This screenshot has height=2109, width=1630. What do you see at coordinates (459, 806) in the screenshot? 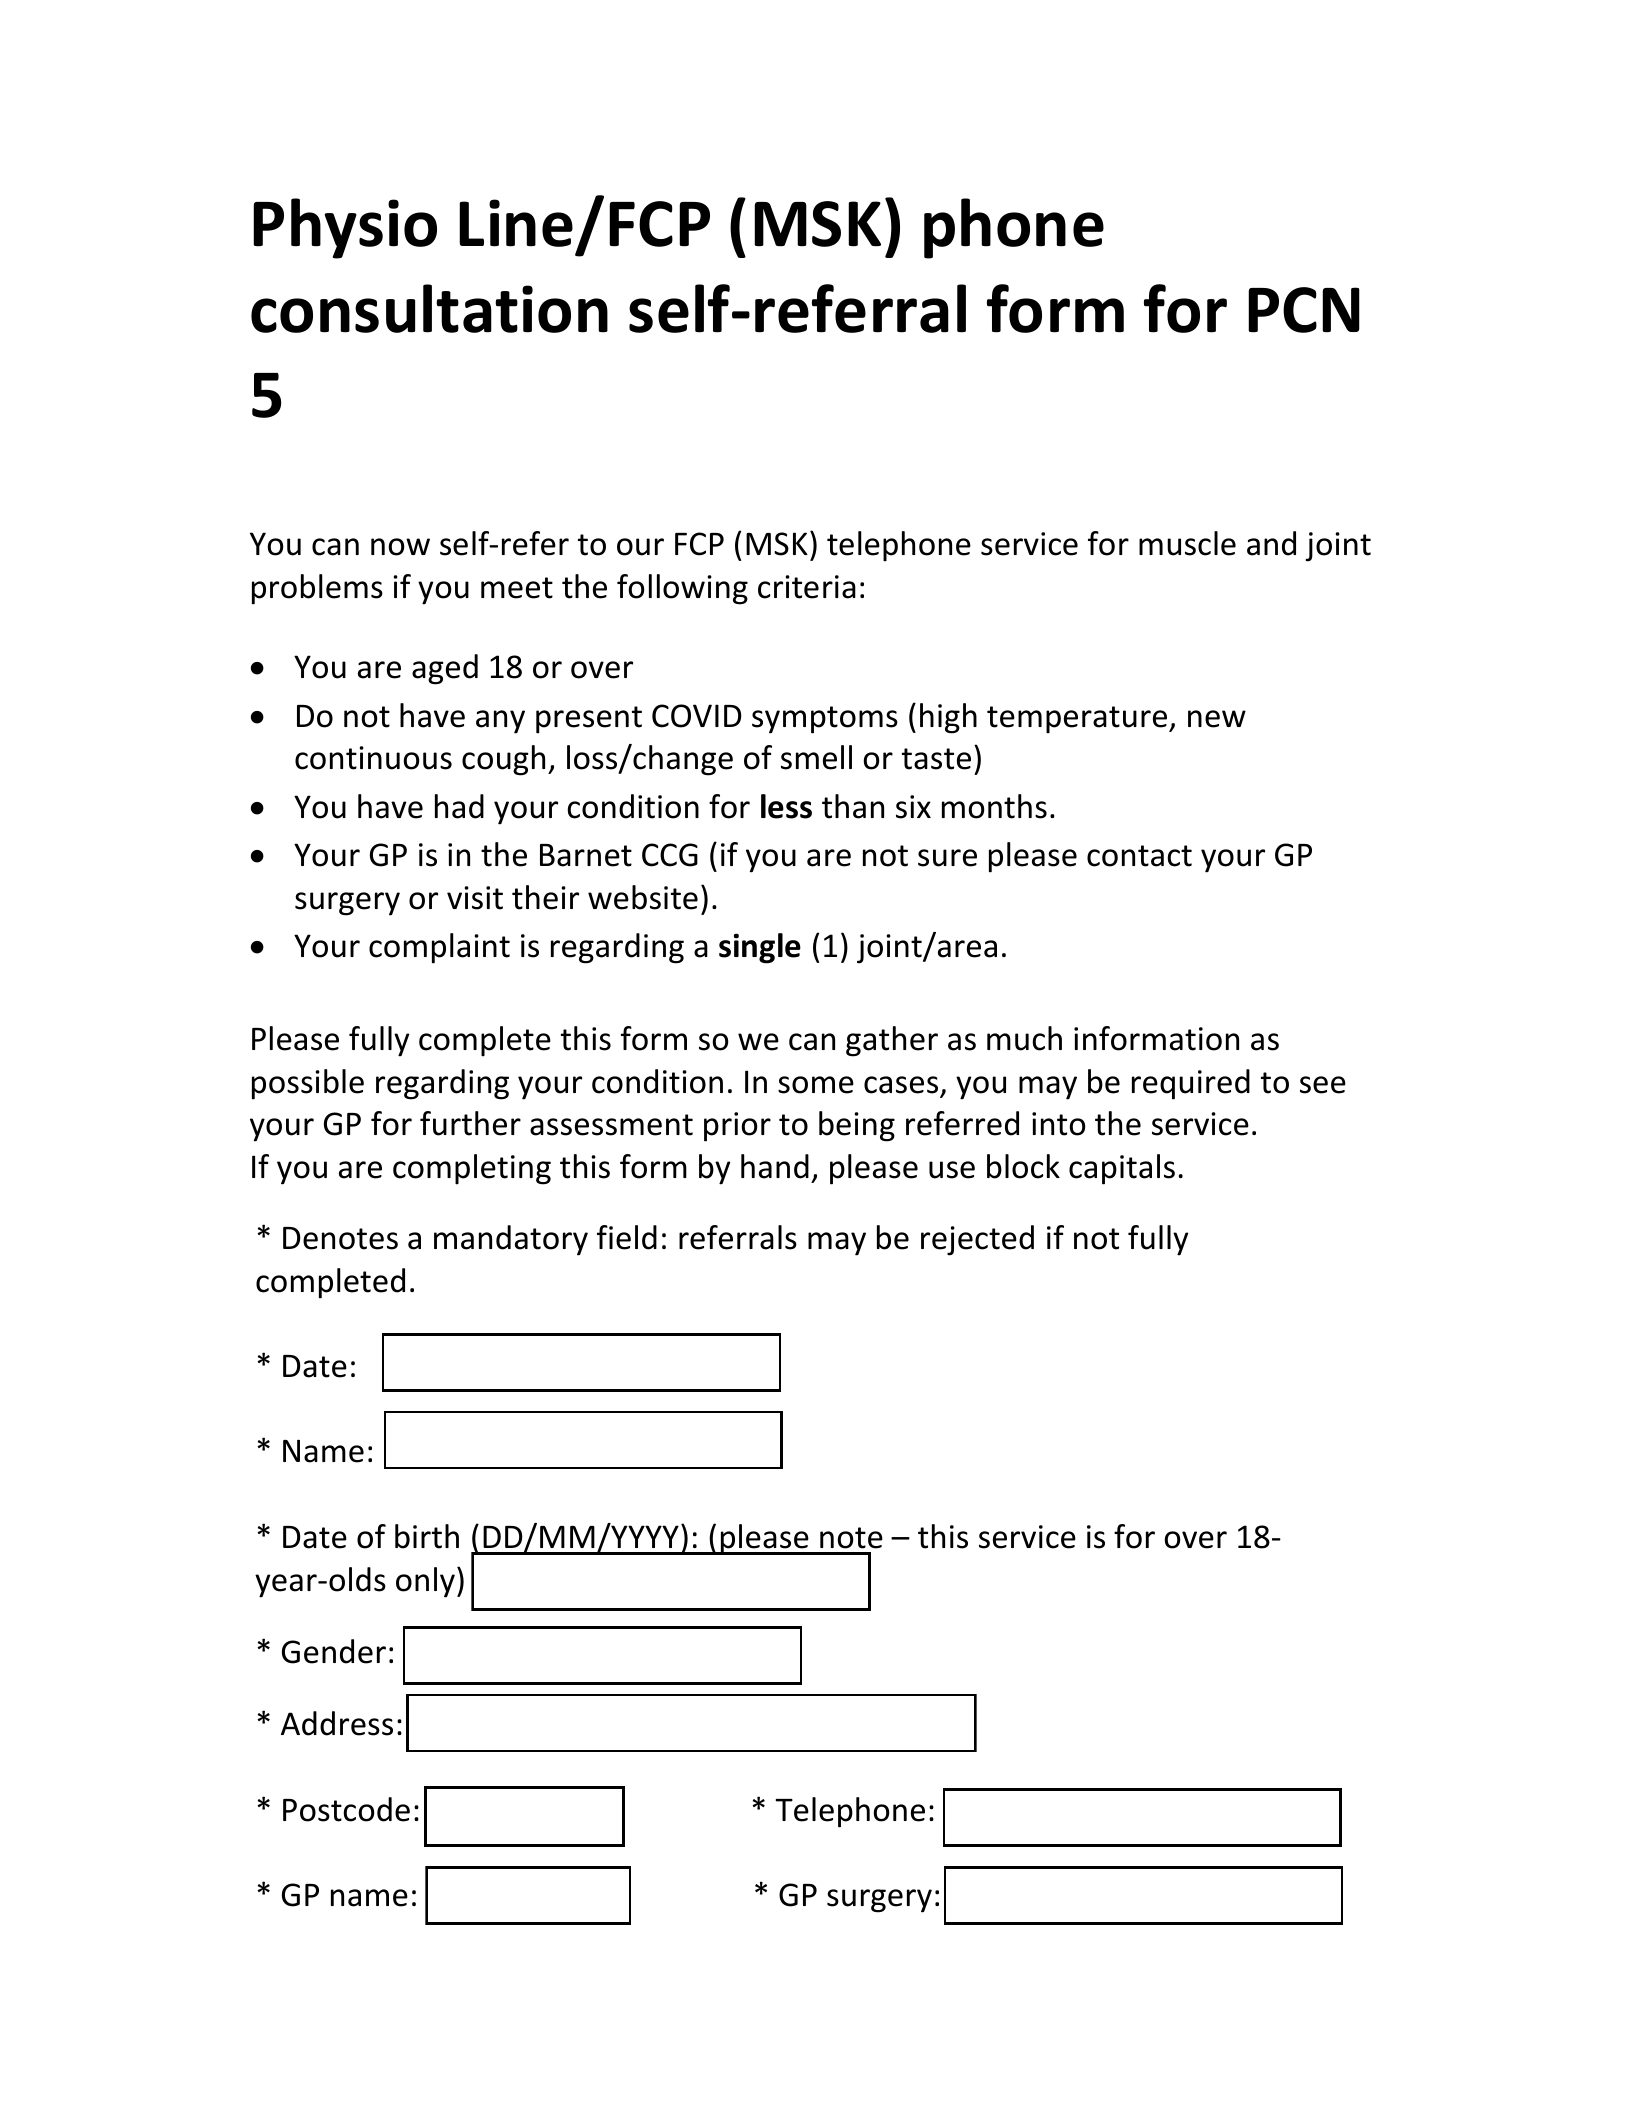
I see `had` at bounding box center [459, 806].
